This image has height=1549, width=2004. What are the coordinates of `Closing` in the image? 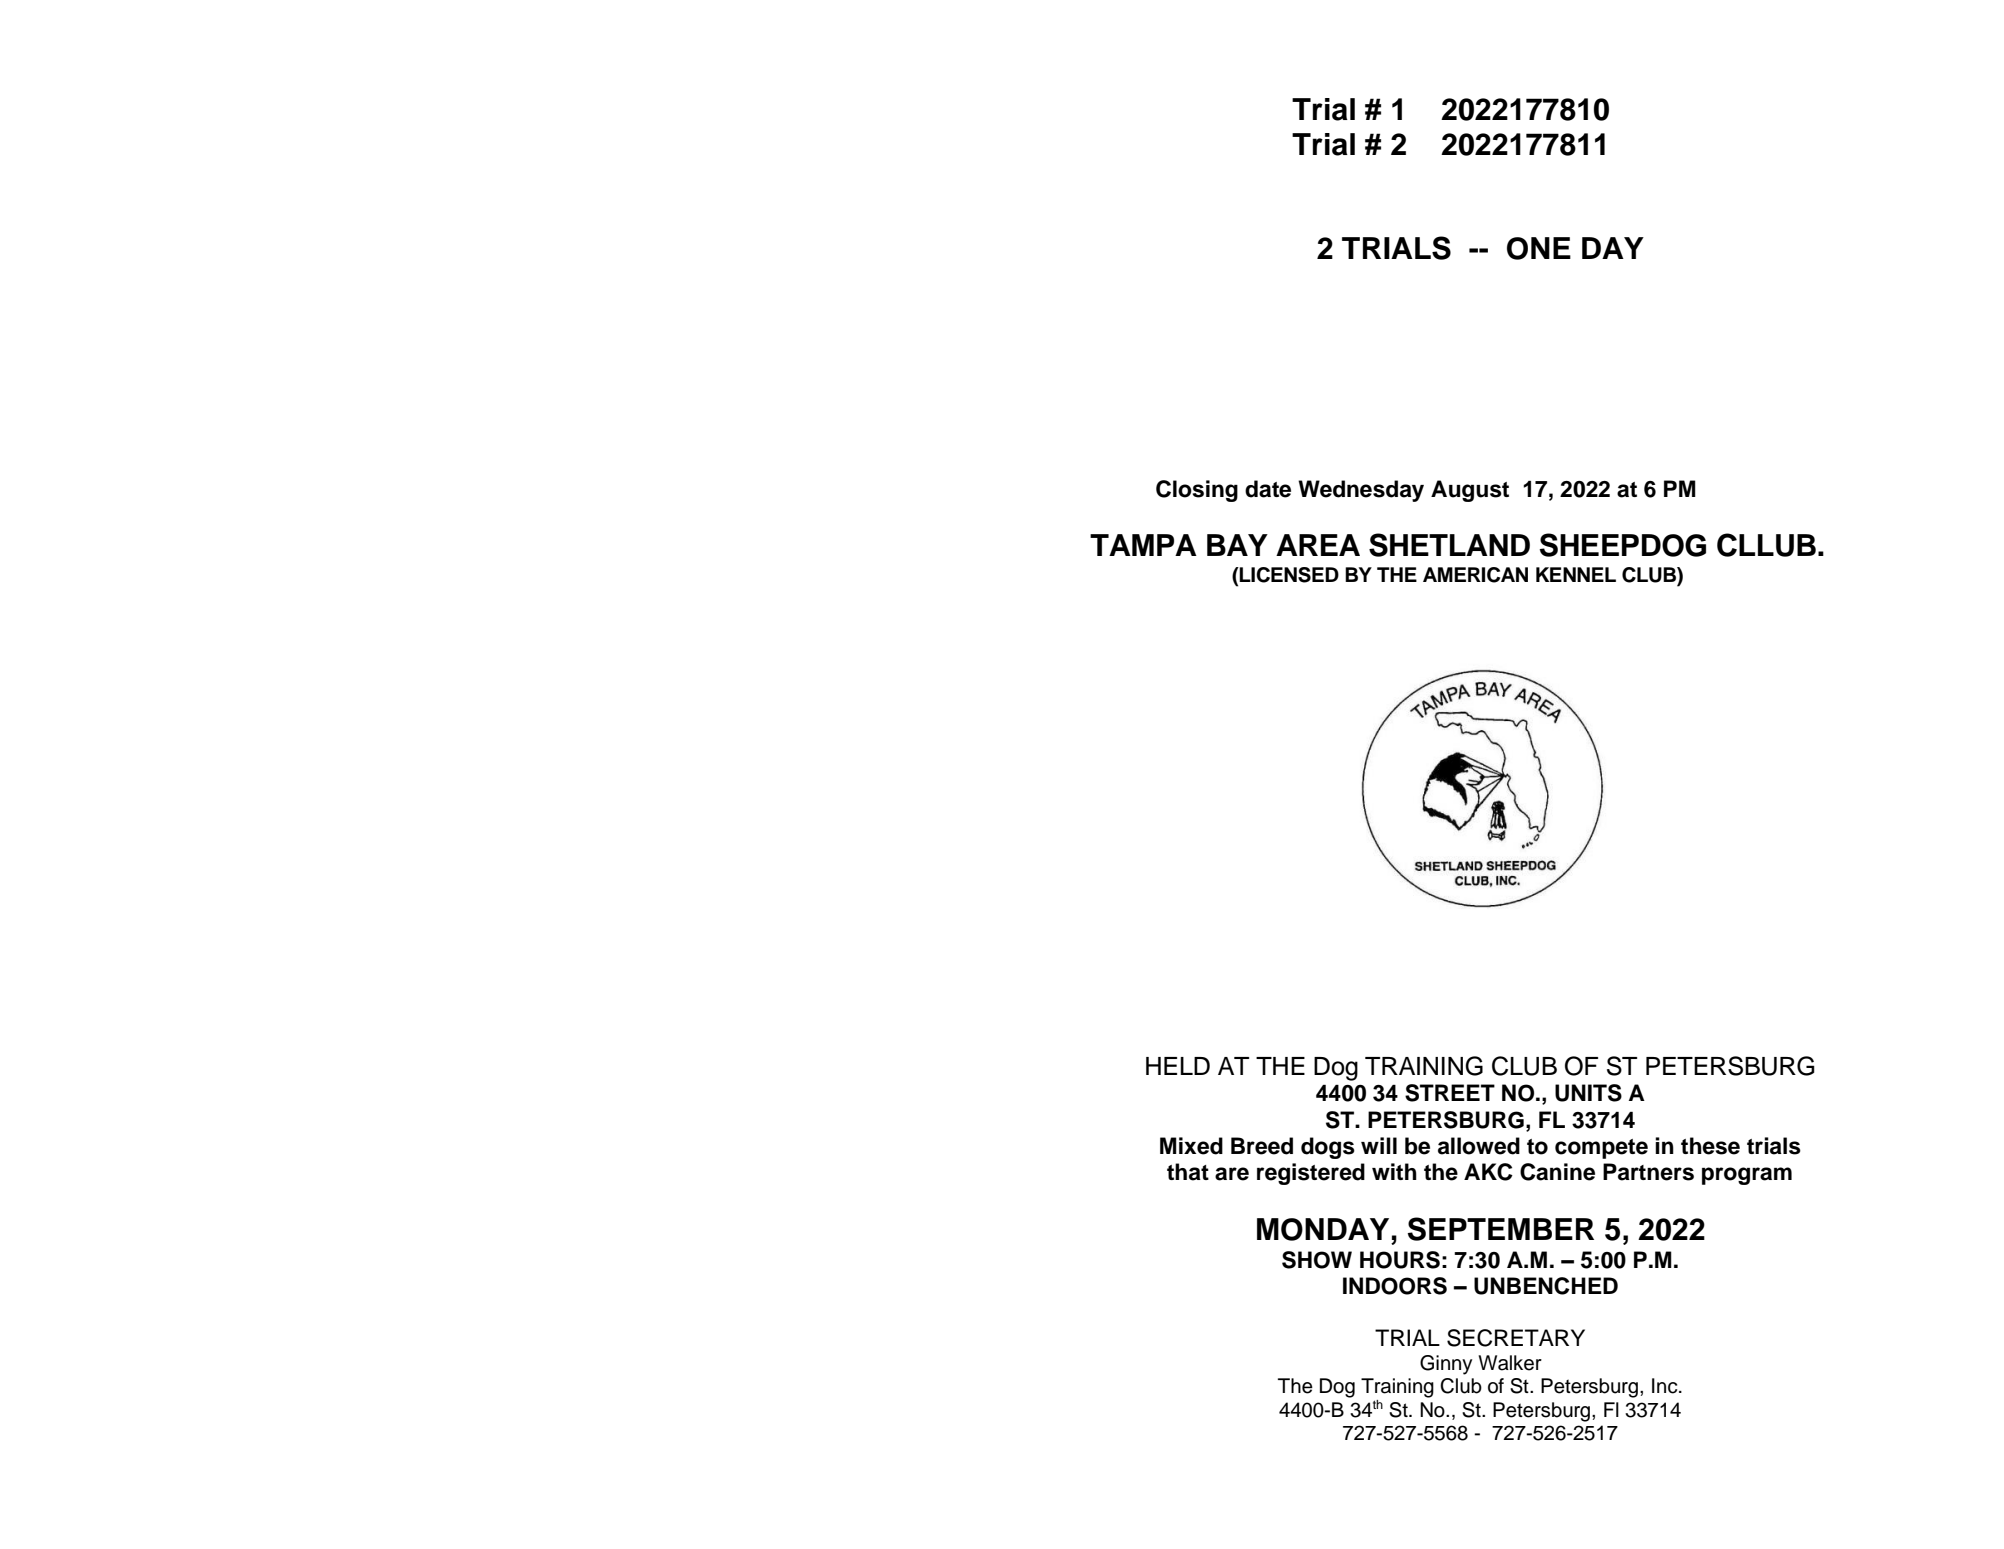 It's located at (1197, 491).
